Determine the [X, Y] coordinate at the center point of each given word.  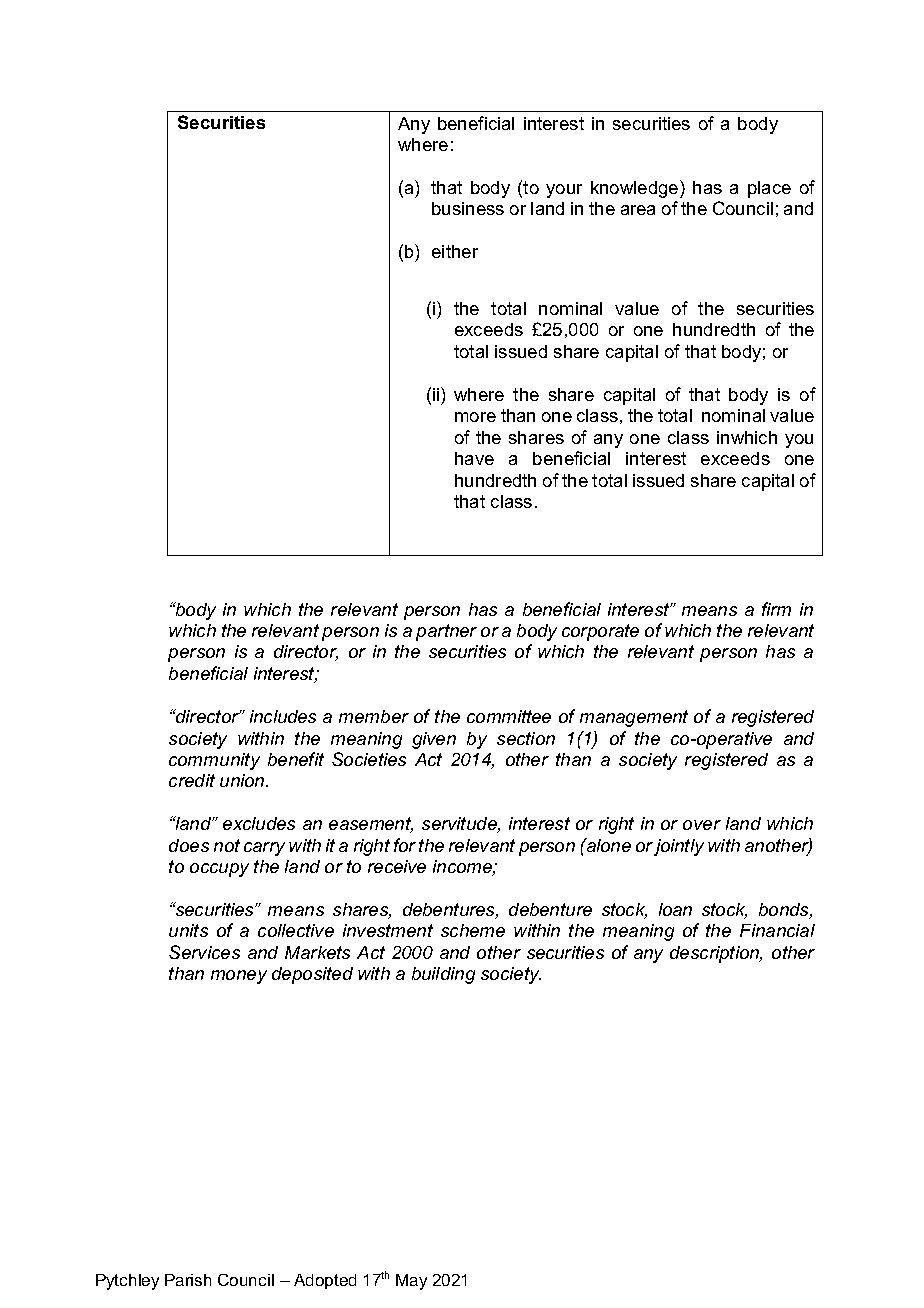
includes [283, 716]
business [468, 208]
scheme [473, 930]
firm [776, 609]
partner [446, 632]
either [455, 251]
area [638, 210]
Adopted [325, 1281]
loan [675, 909]
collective [296, 930]
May [411, 1282]
